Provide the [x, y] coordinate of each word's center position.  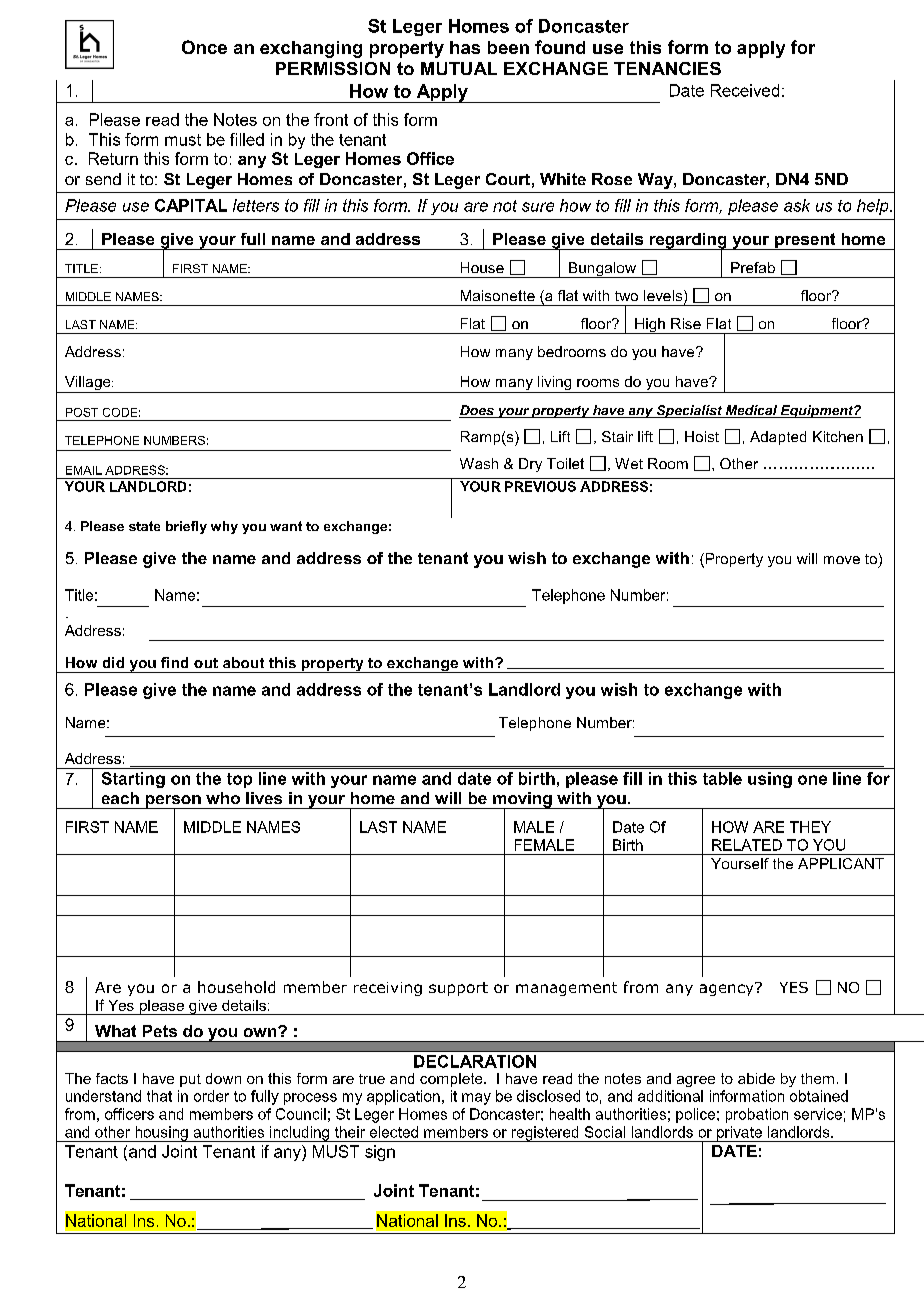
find [174, 662]
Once [204, 47]
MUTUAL [459, 68]
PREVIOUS [540, 486]
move [842, 560]
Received [745, 90]
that [159, 1096]
